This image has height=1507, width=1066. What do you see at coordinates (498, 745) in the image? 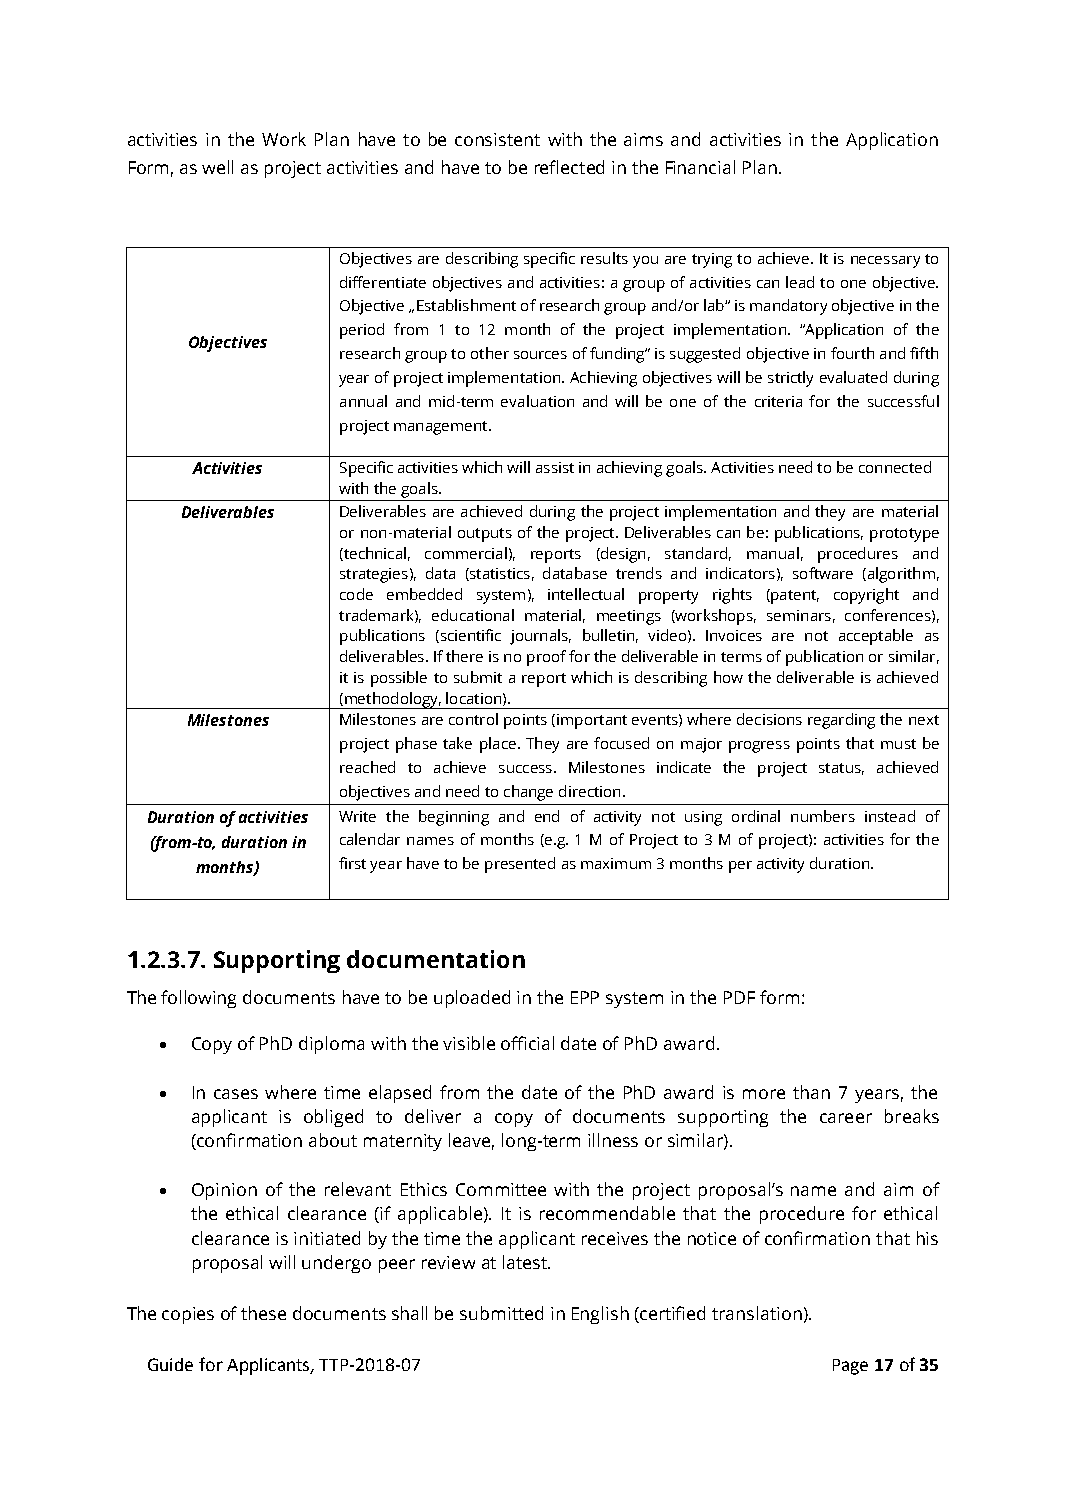
I see `place` at bounding box center [498, 745].
